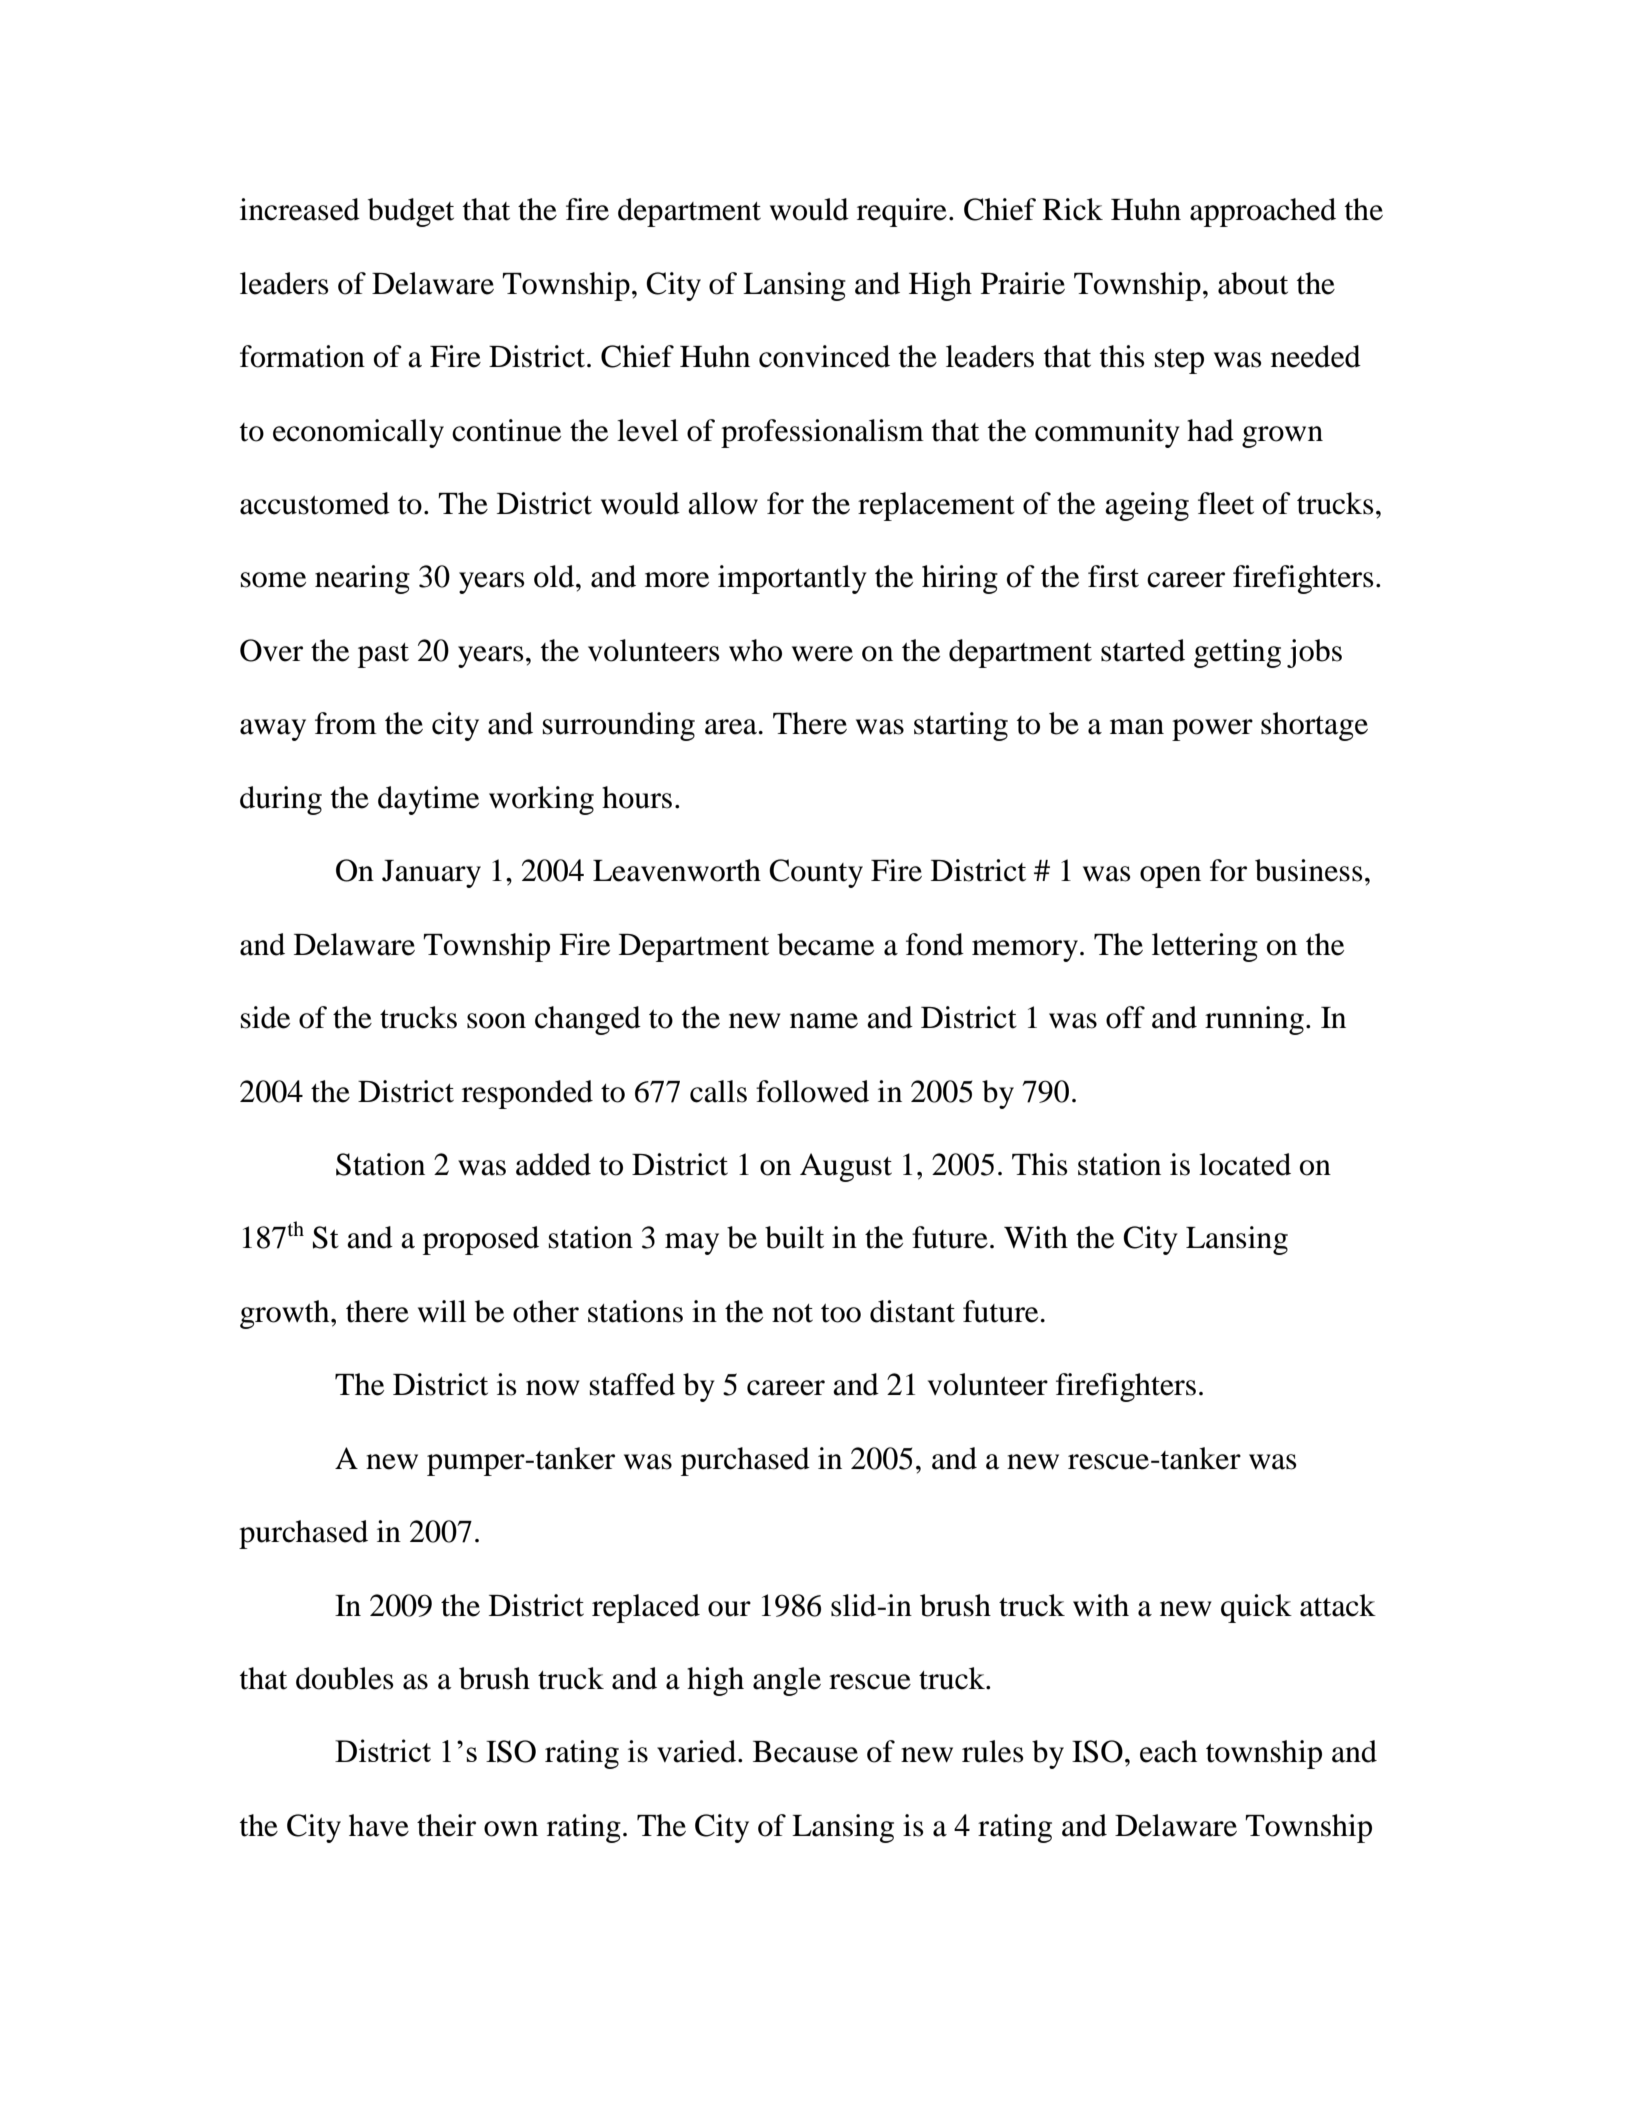  I want to click on budget, so click(411, 212).
